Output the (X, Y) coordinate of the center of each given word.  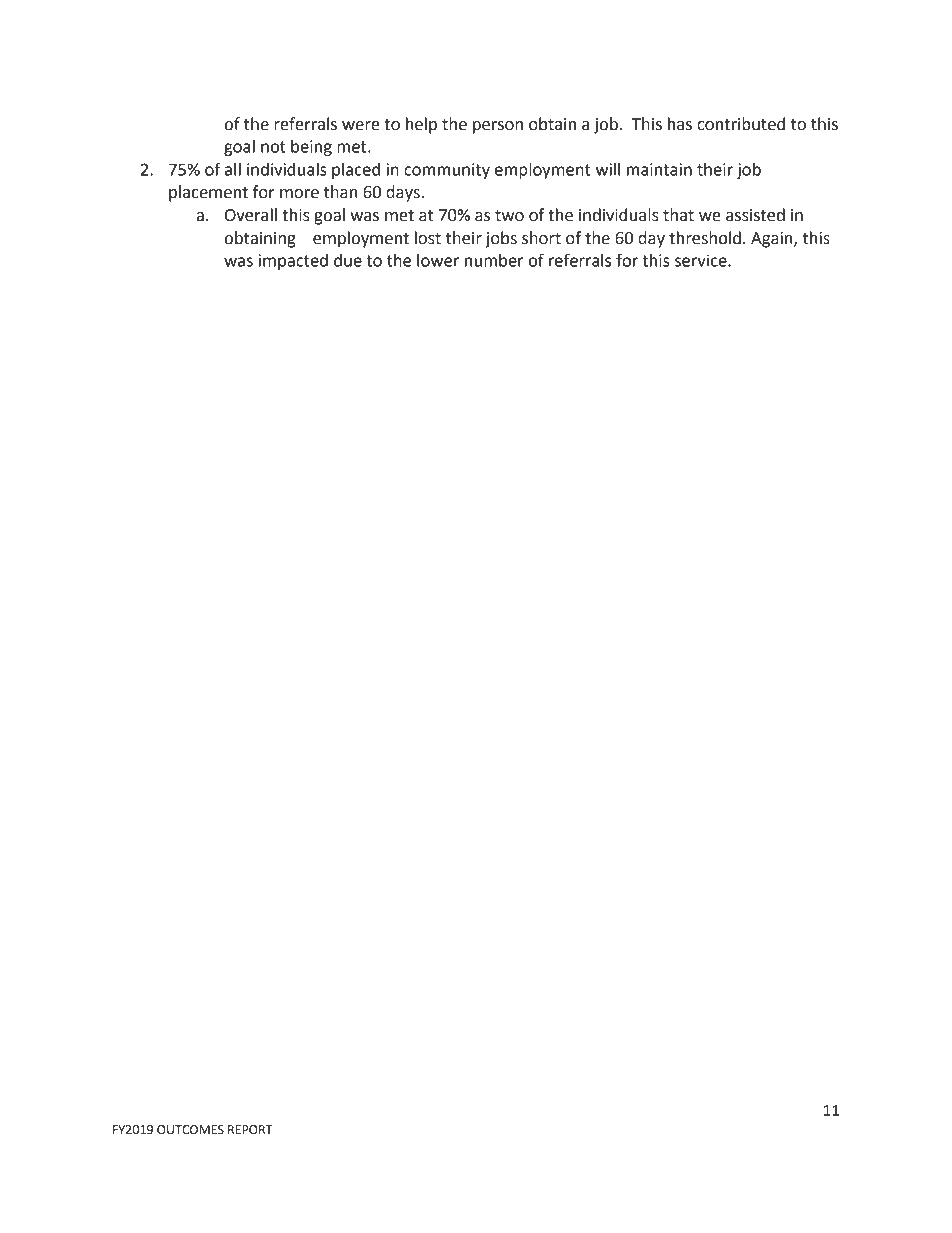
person (498, 127)
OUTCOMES (190, 1130)
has (680, 124)
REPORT (250, 1130)
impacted (293, 262)
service (702, 260)
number (494, 260)
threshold (705, 238)
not (273, 147)
